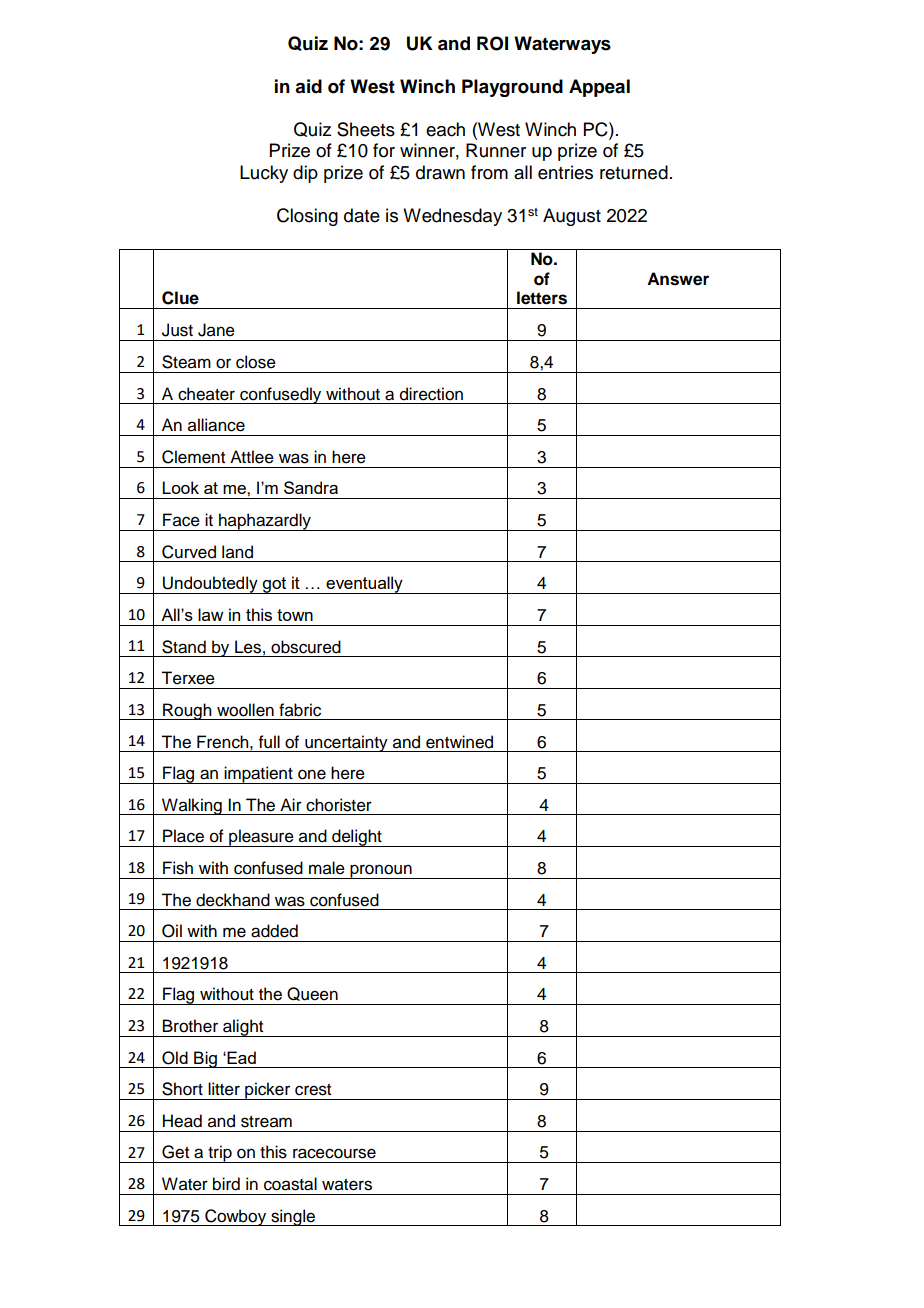 This image has width=924, height=1308. I want to click on crest, so click(313, 1090).
